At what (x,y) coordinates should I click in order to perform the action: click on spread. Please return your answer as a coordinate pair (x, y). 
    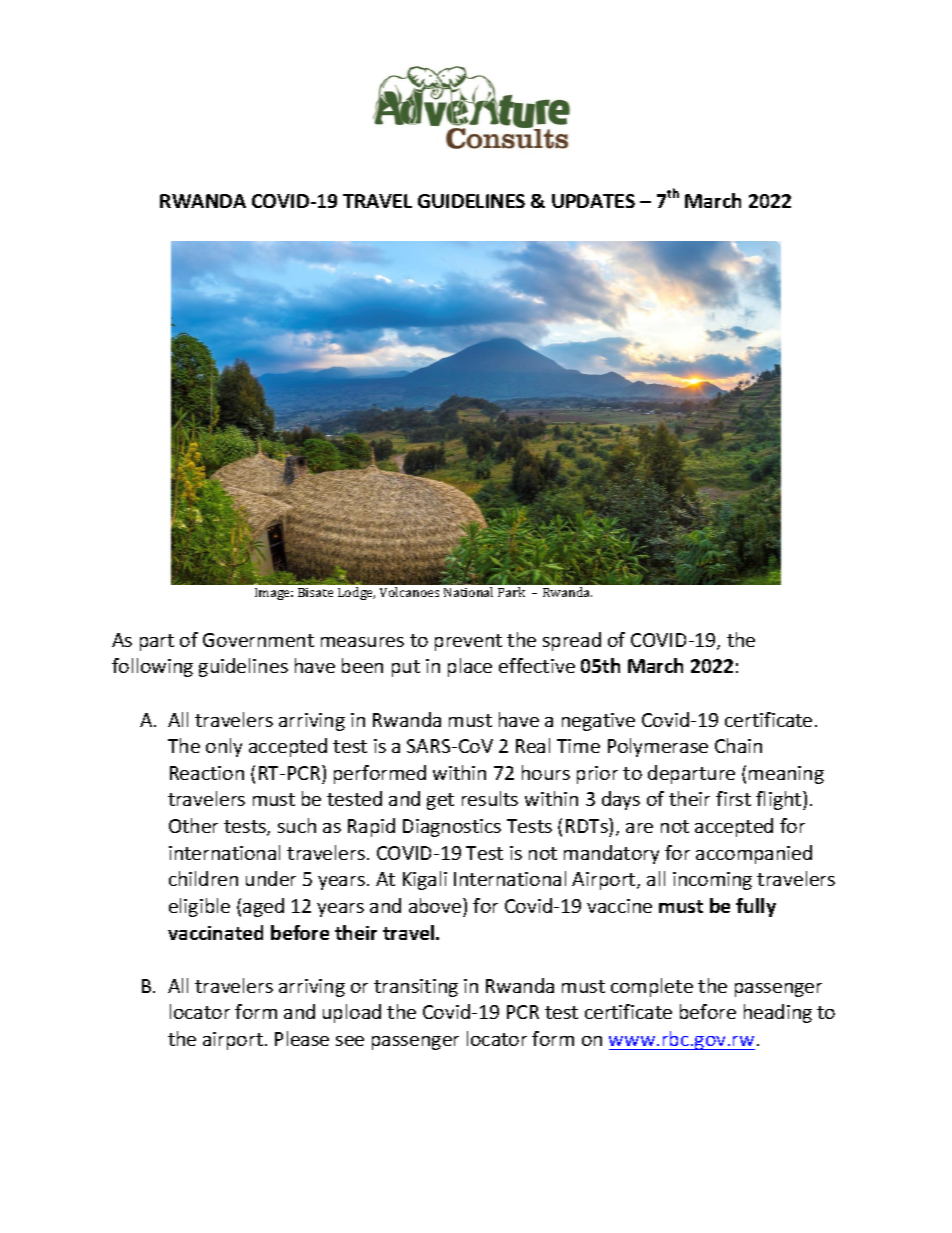
    Looking at the image, I should click on (572, 641).
